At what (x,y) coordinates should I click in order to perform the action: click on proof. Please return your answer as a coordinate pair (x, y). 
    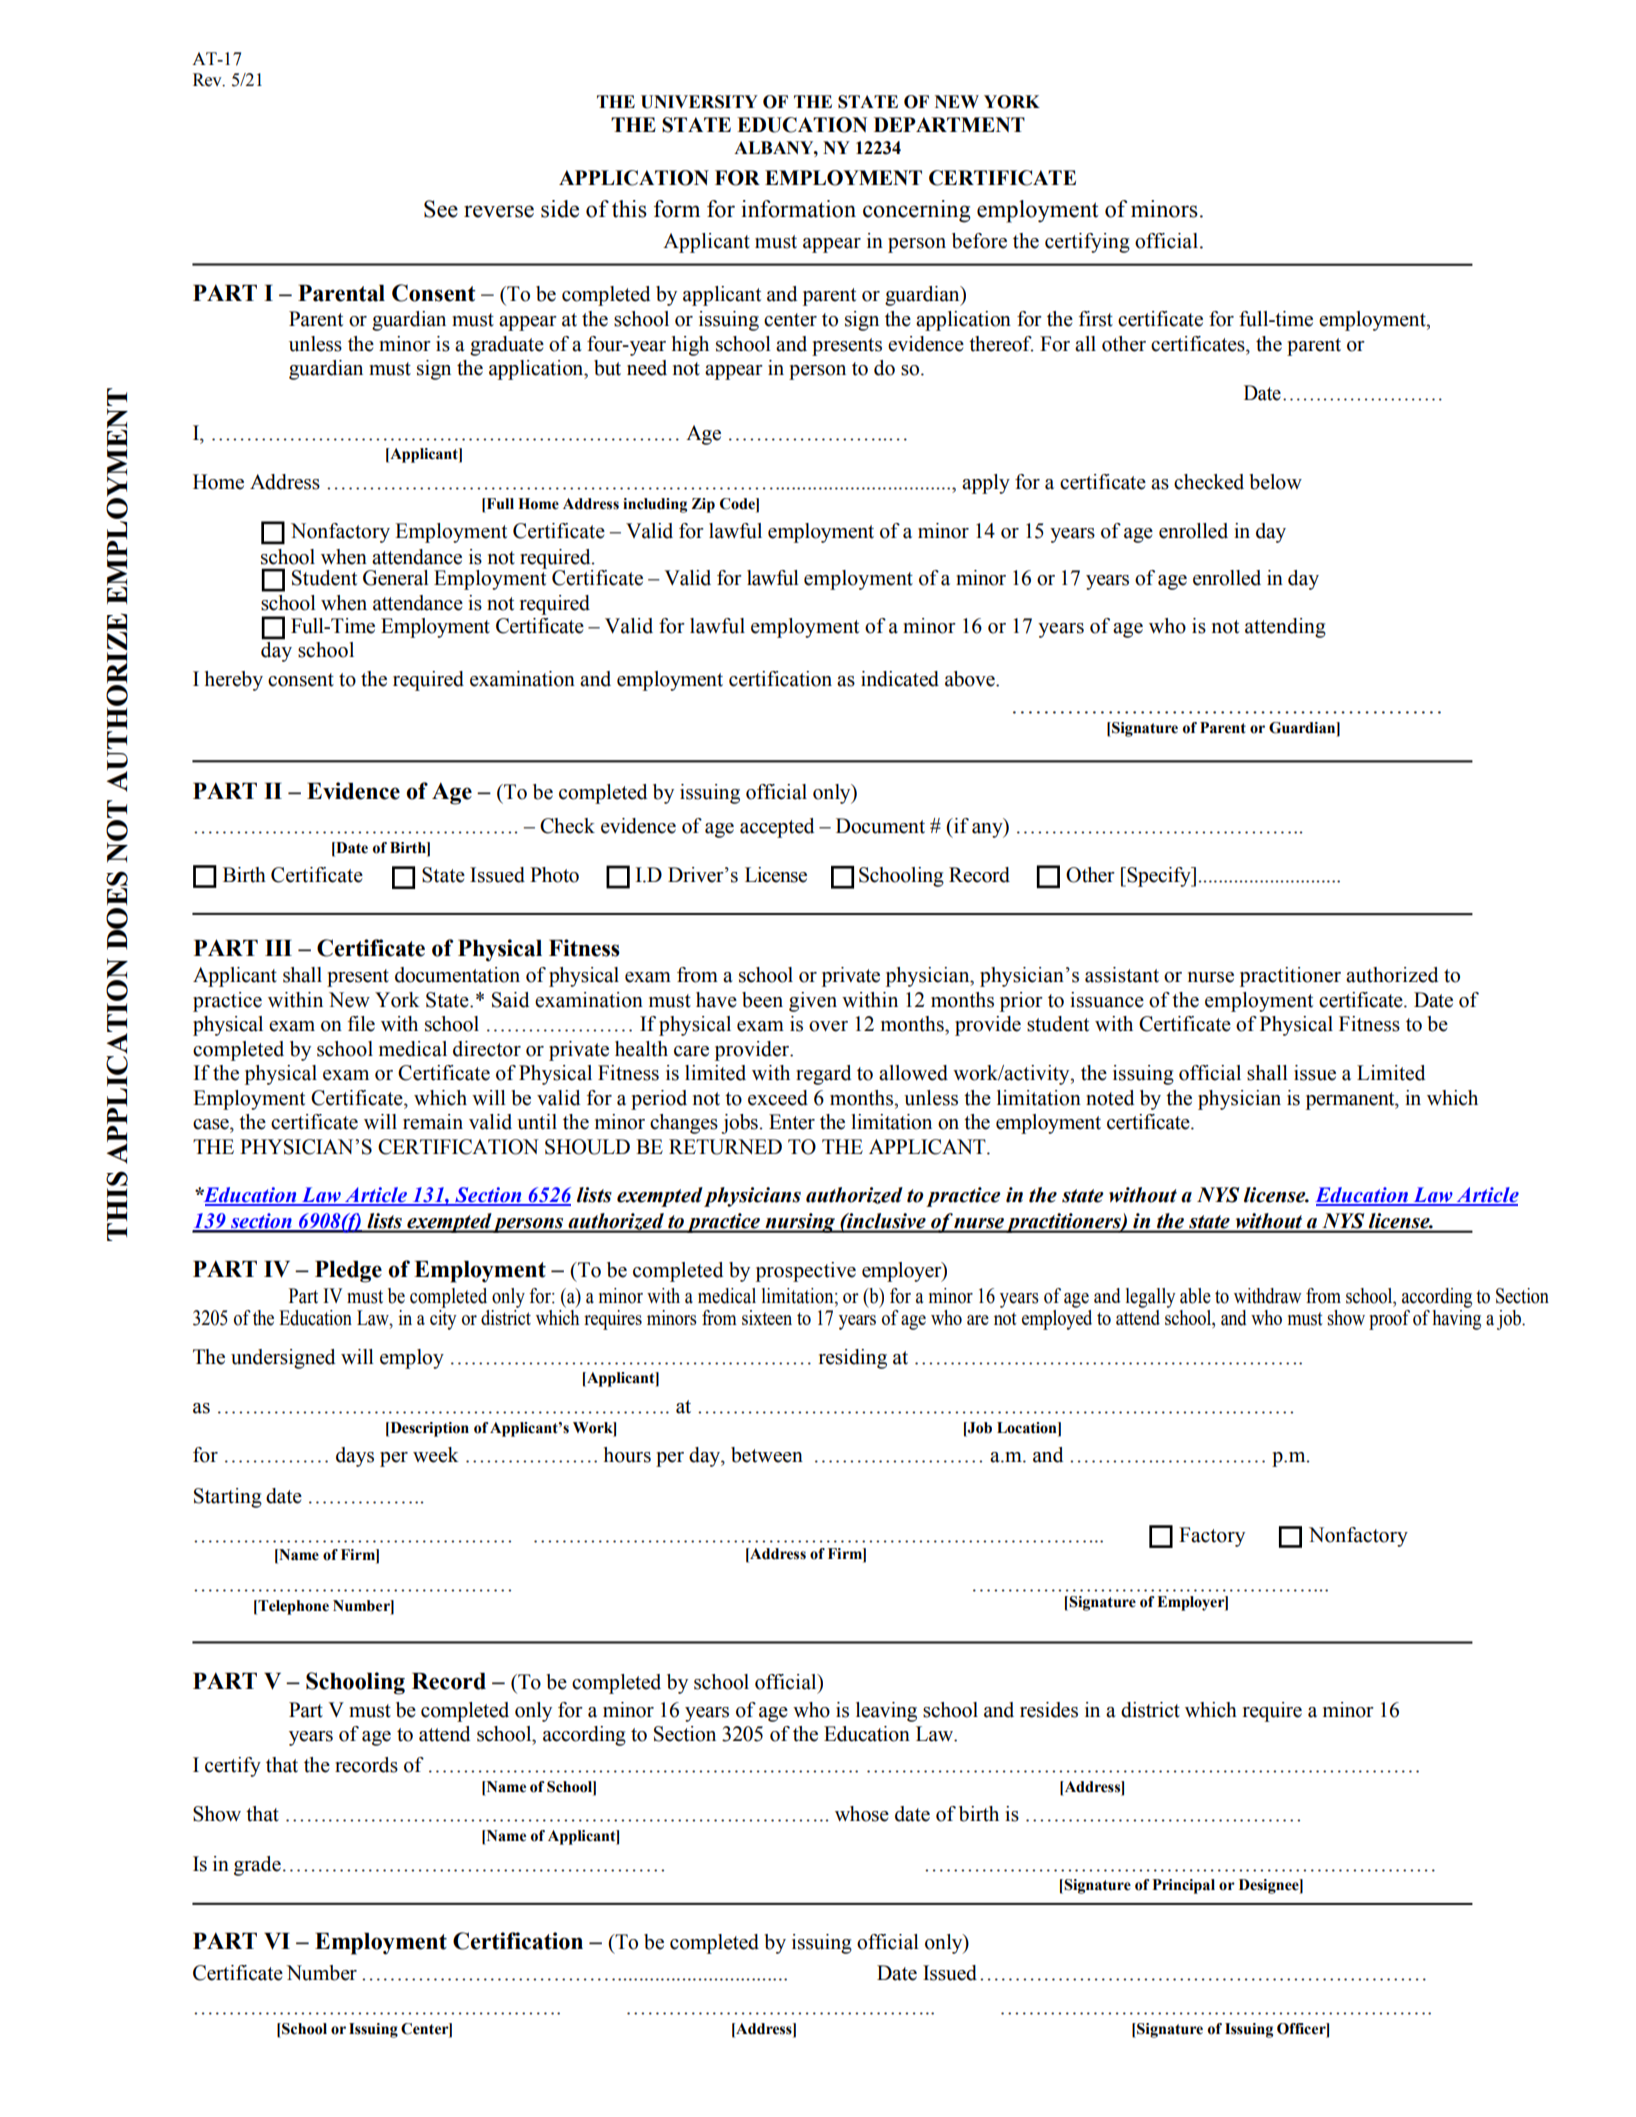
    Looking at the image, I should click on (1389, 1320).
